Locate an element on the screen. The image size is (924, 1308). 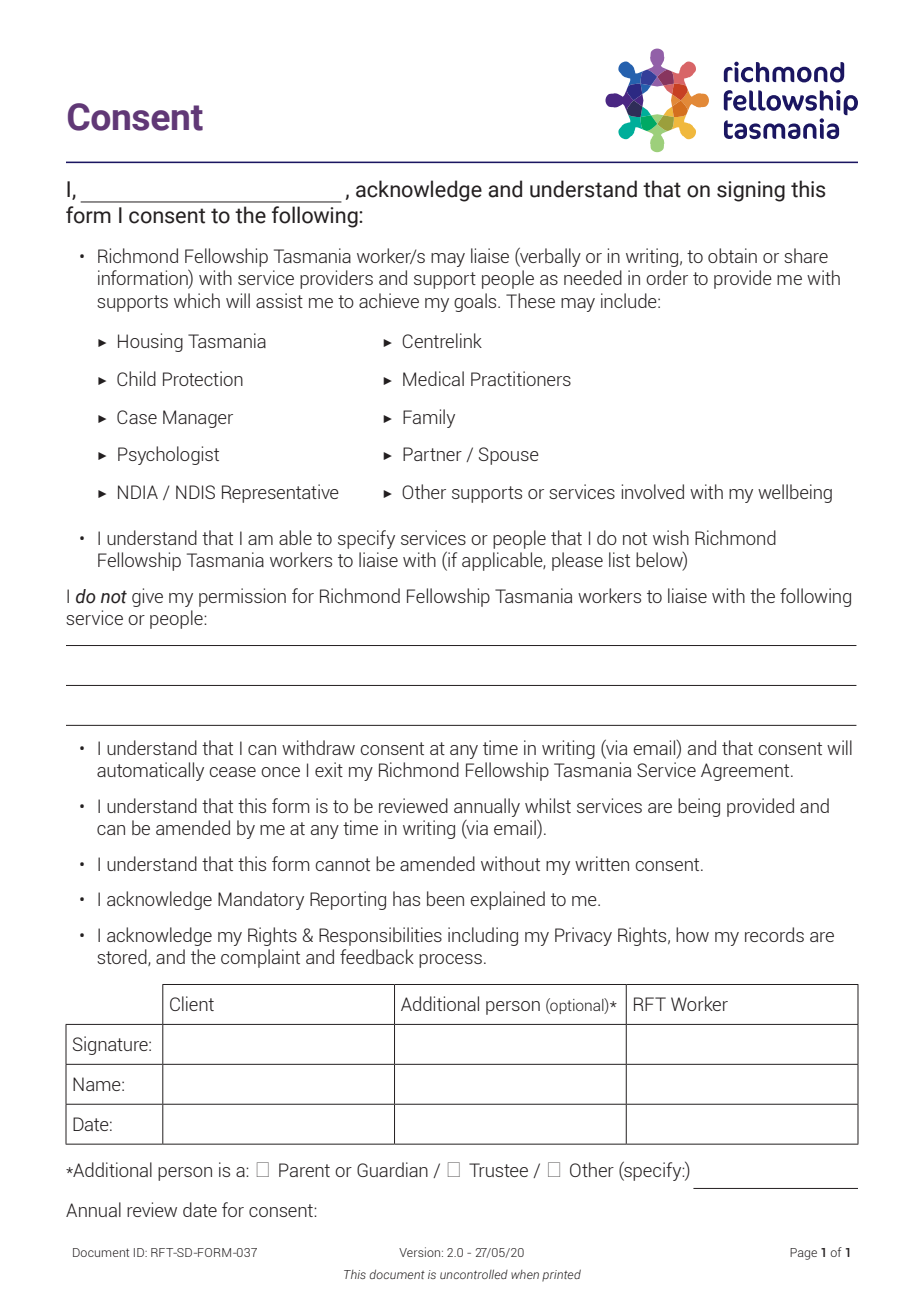
obtain is located at coordinates (732, 255).
